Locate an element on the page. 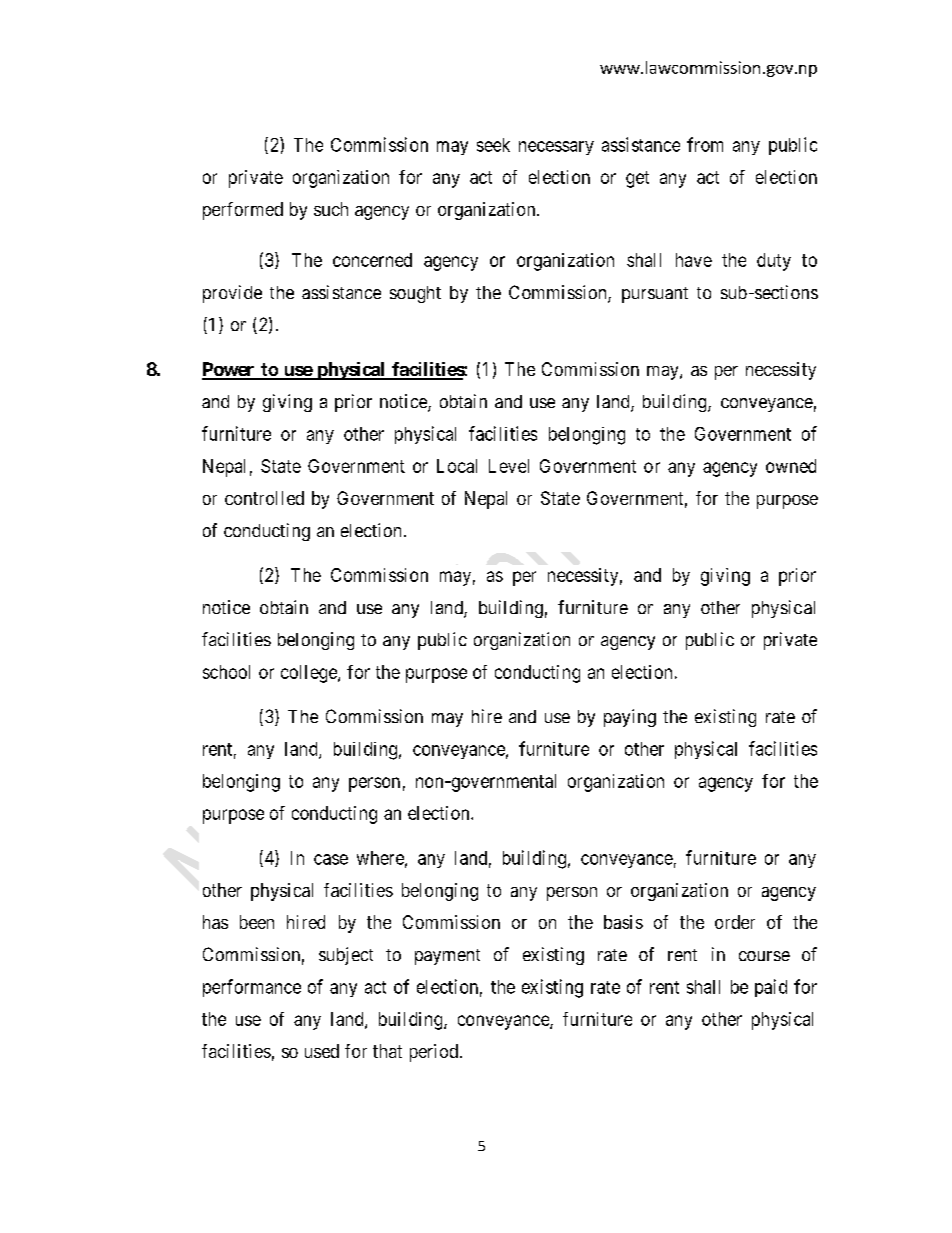 This page has height=1233, width=952. owned is located at coordinates (791, 466).
